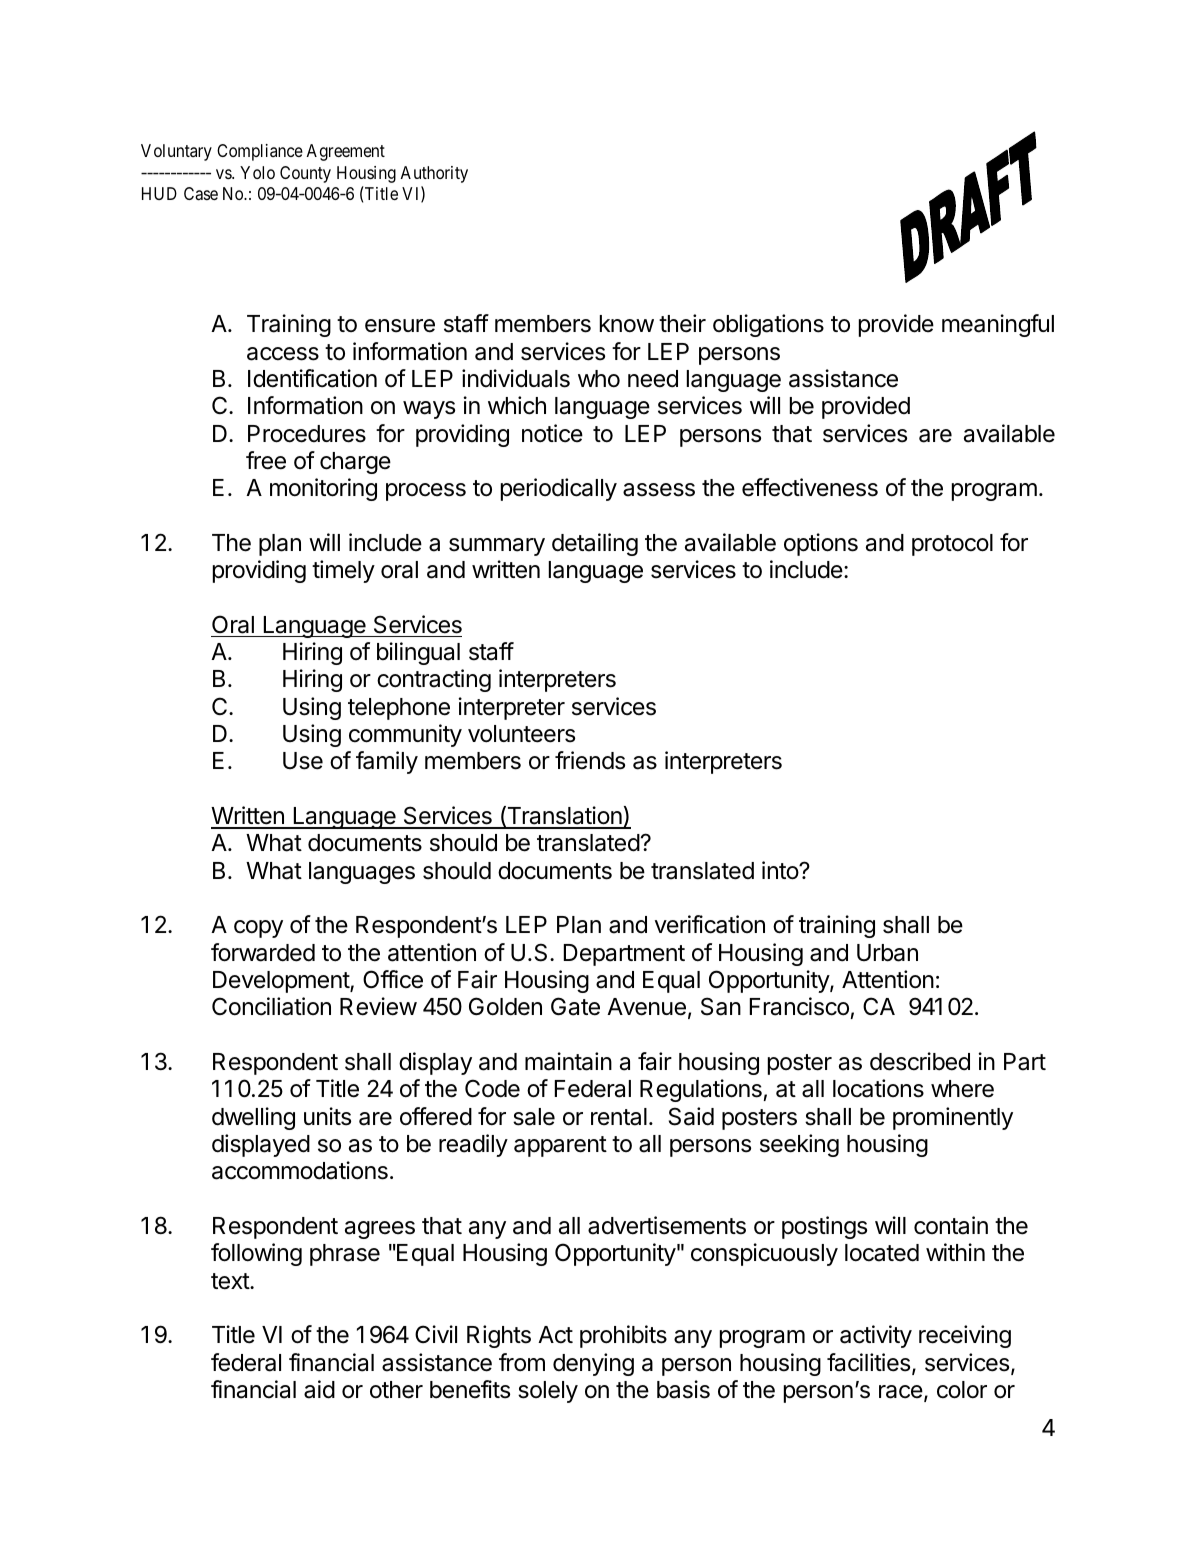  Describe the element at coordinates (568, 1061) in the screenshot. I see `maintain` at that location.
